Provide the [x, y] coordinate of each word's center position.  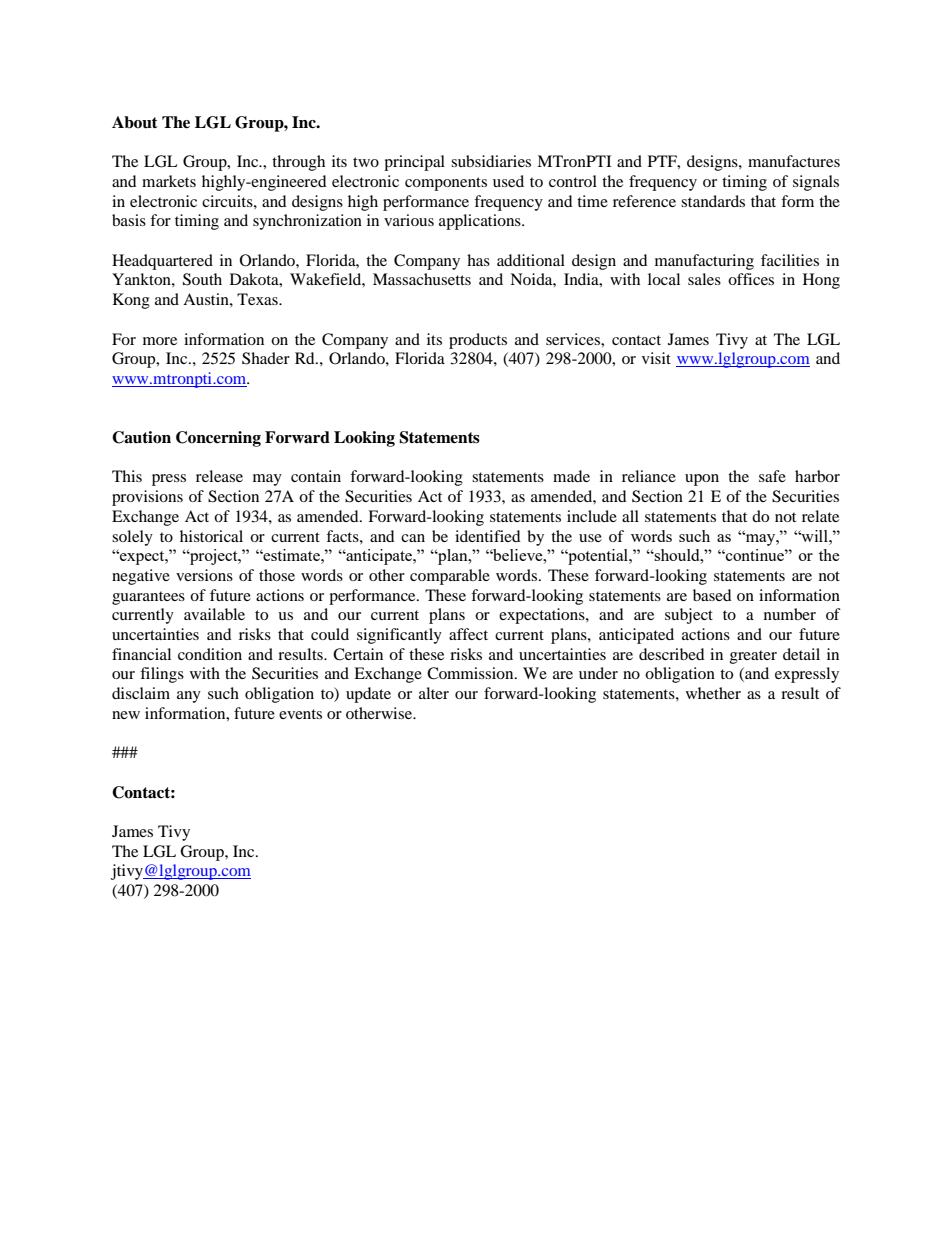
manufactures [794, 161]
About [135, 122]
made [571, 476]
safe [772, 476]
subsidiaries [491, 161]
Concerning [218, 439]
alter [434, 693]
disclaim [141, 693]
